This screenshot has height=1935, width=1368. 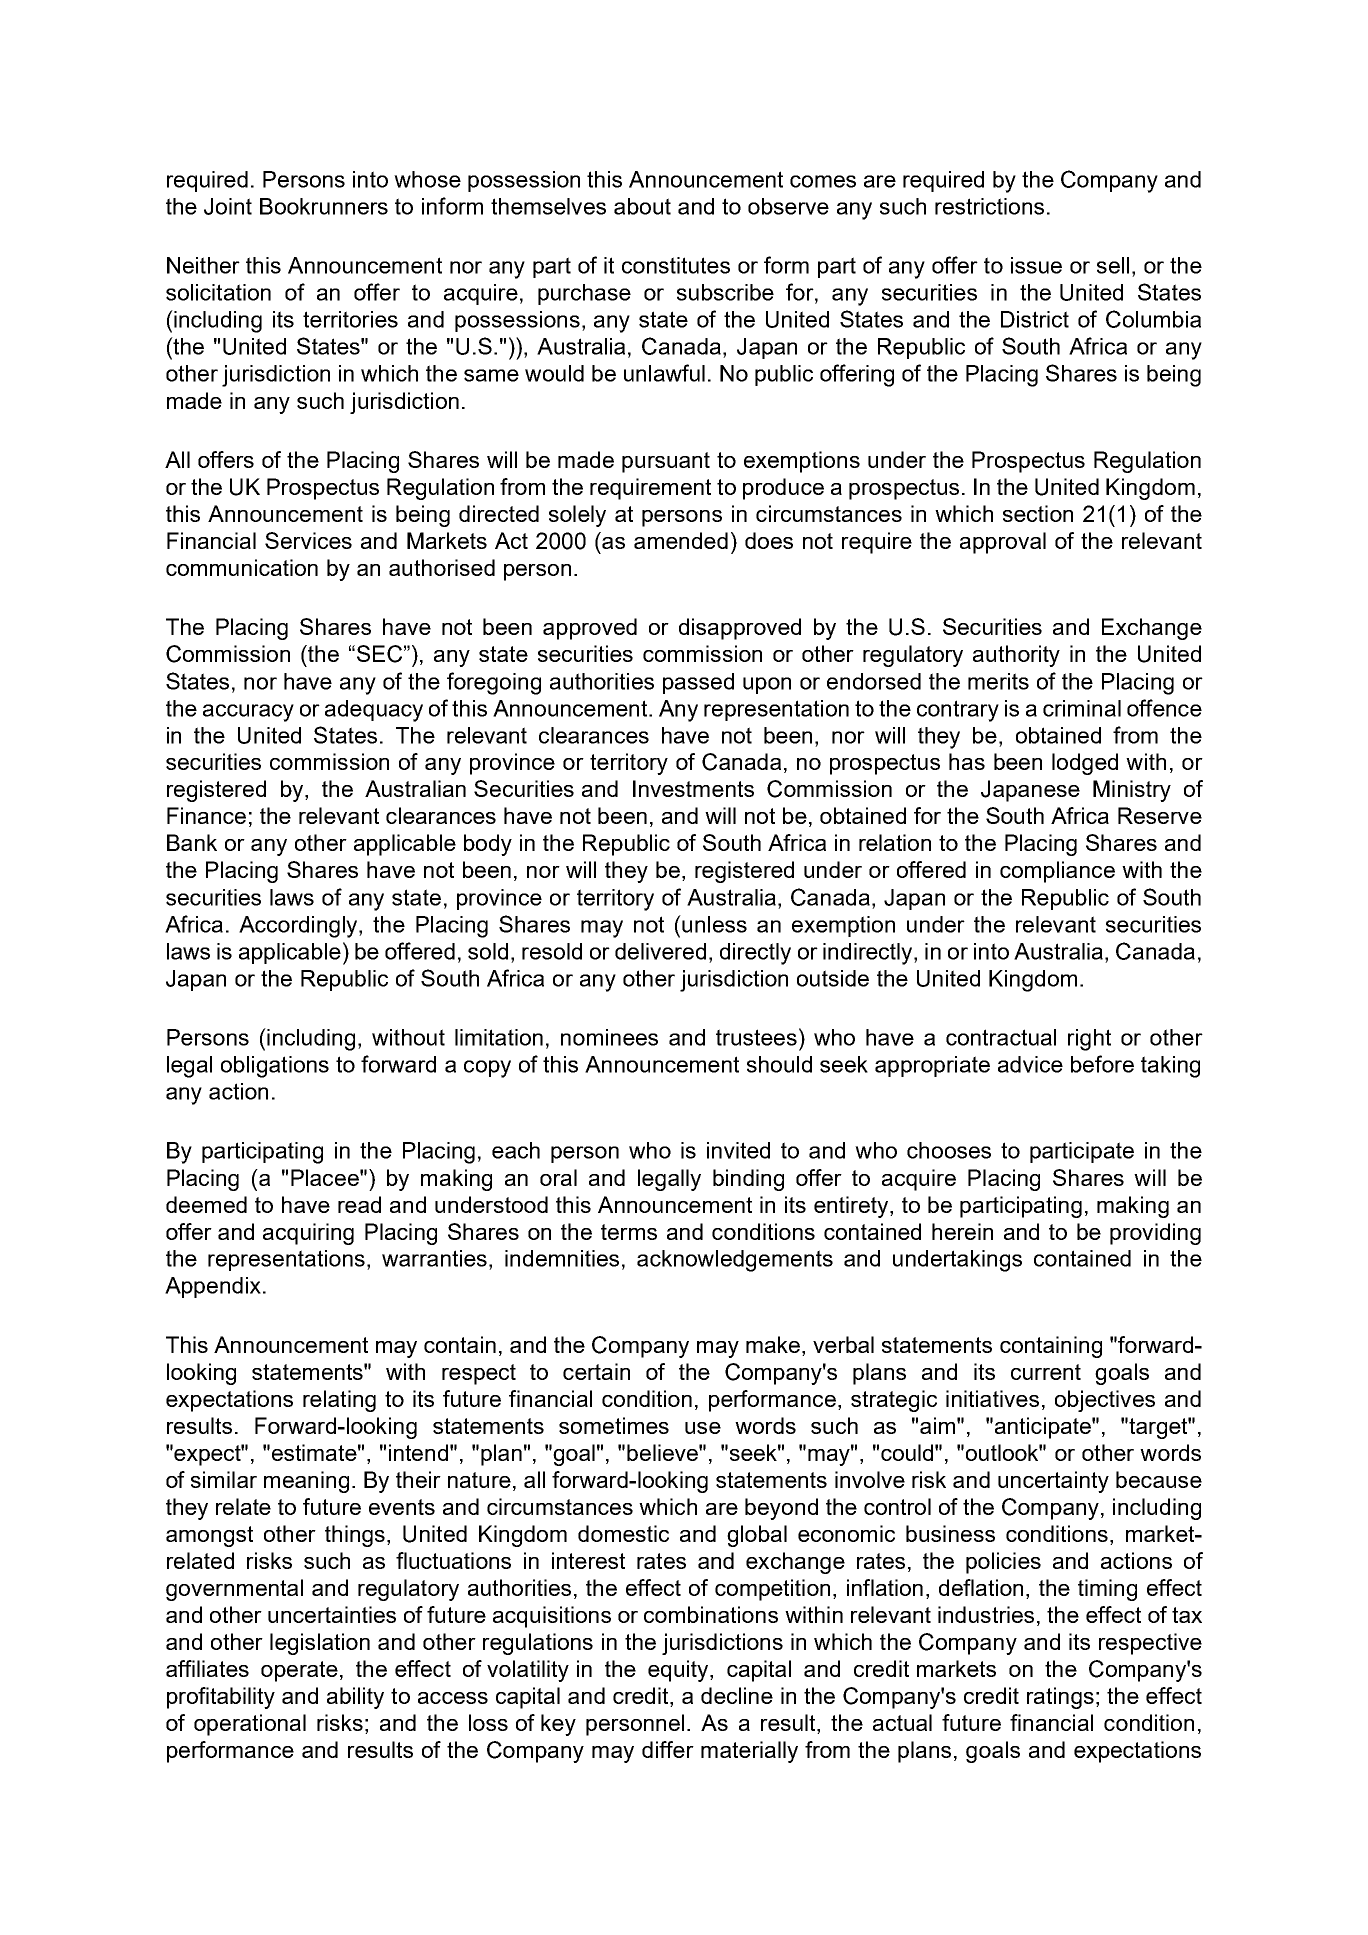 I want to click on Services, so click(x=308, y=540).
